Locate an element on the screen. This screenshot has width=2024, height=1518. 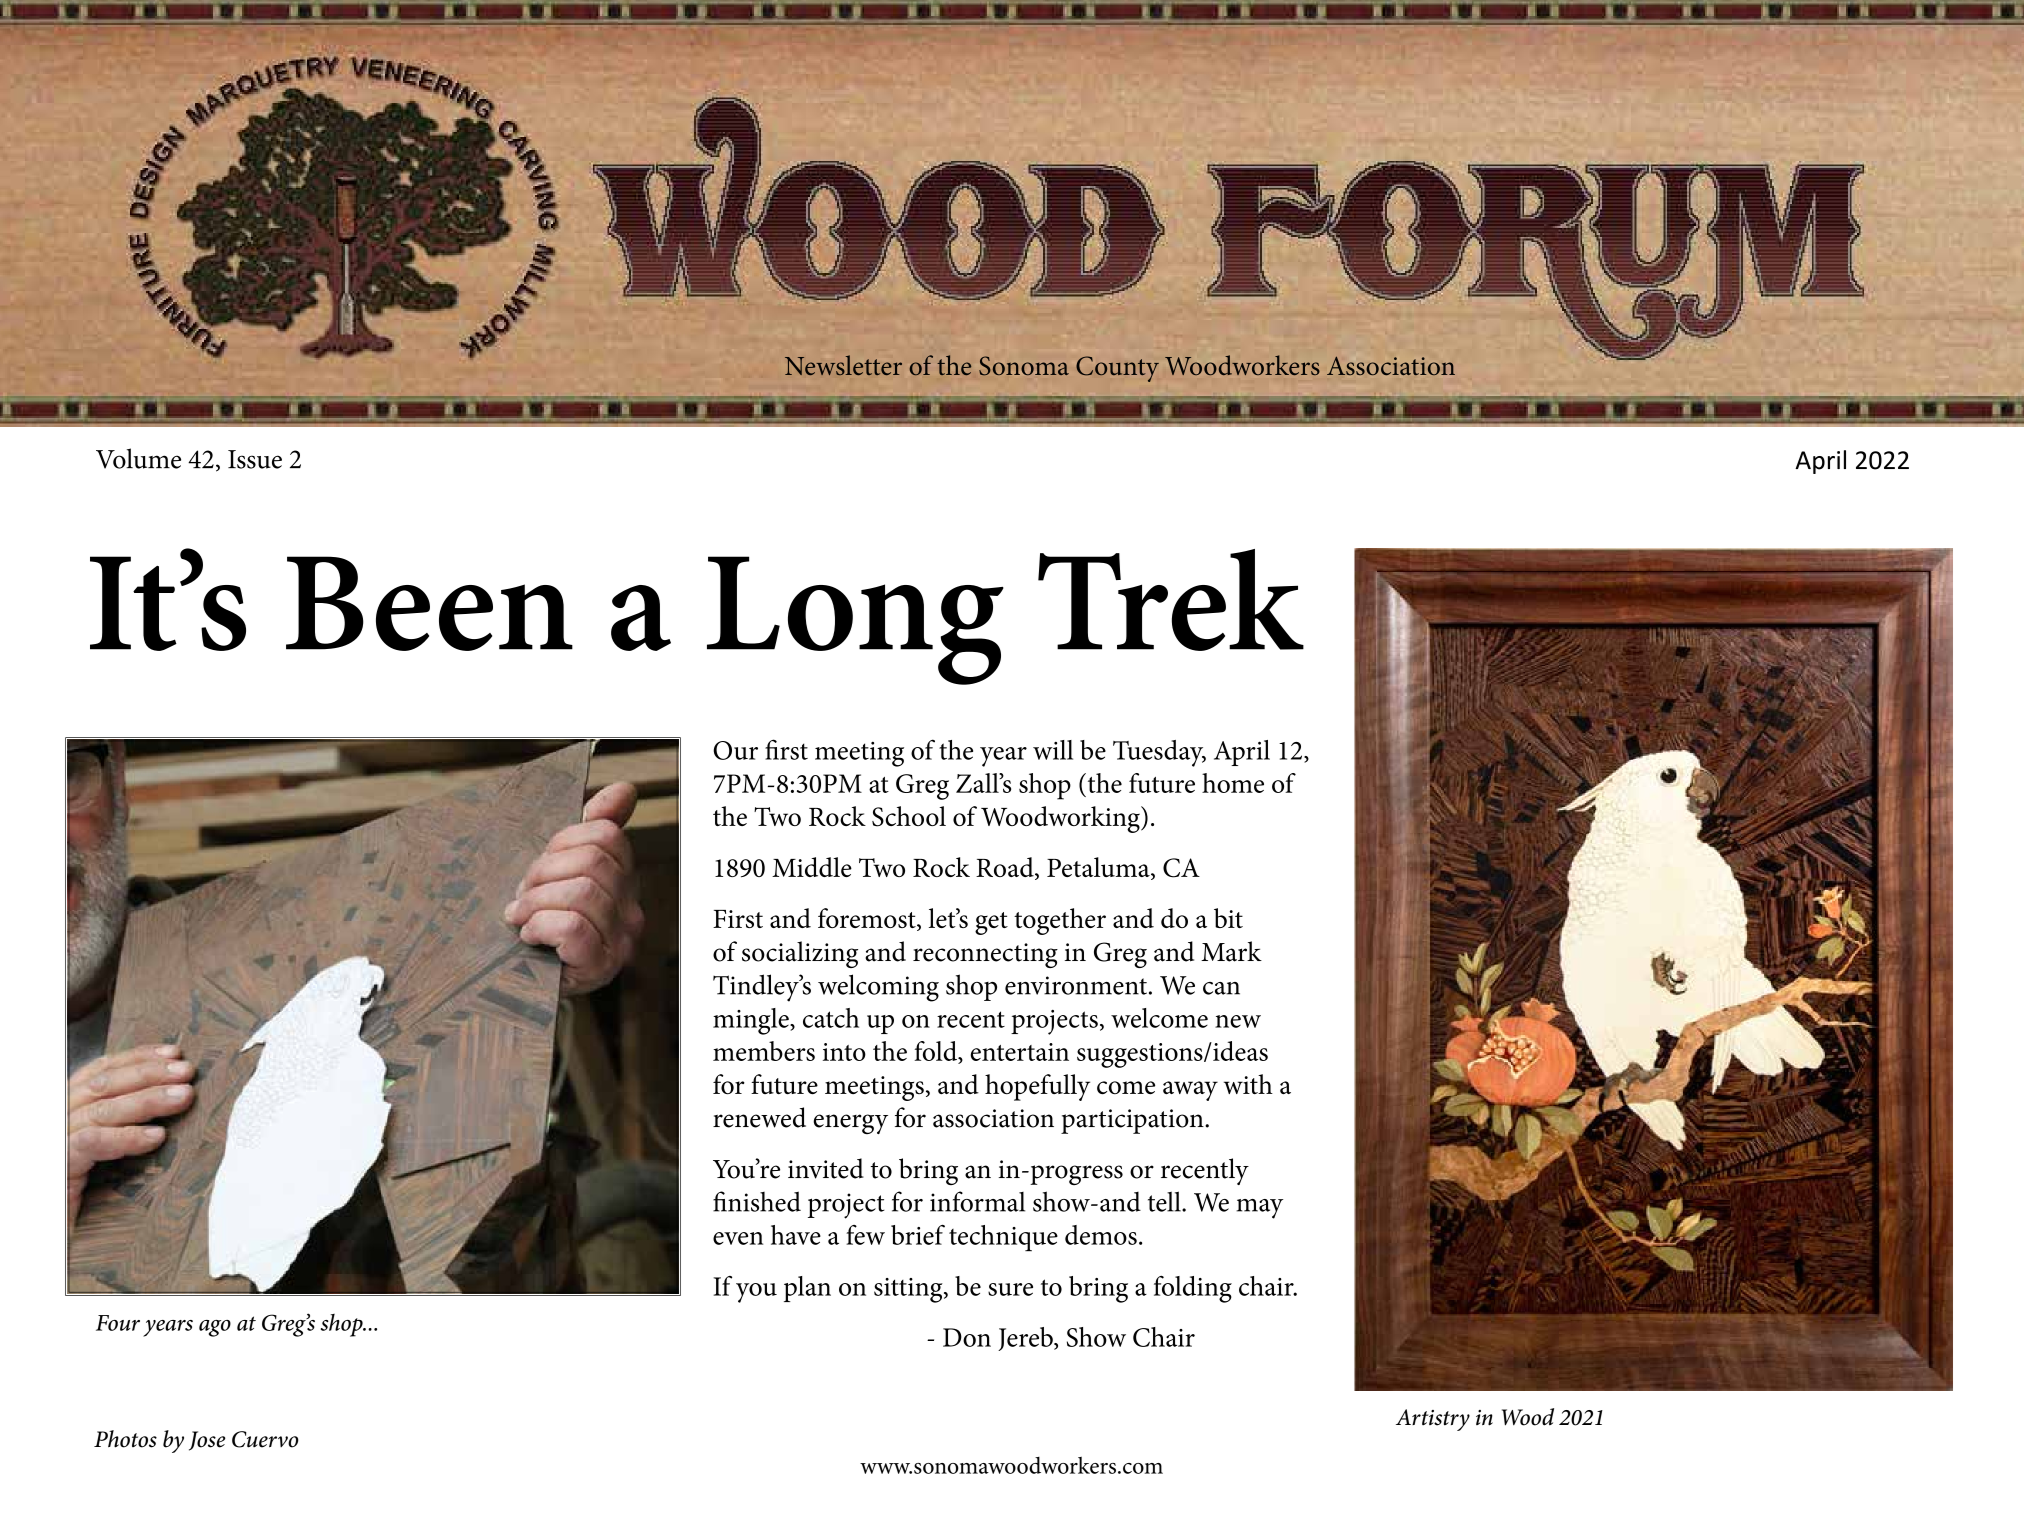
Long is located at coordinates (855, 620).
